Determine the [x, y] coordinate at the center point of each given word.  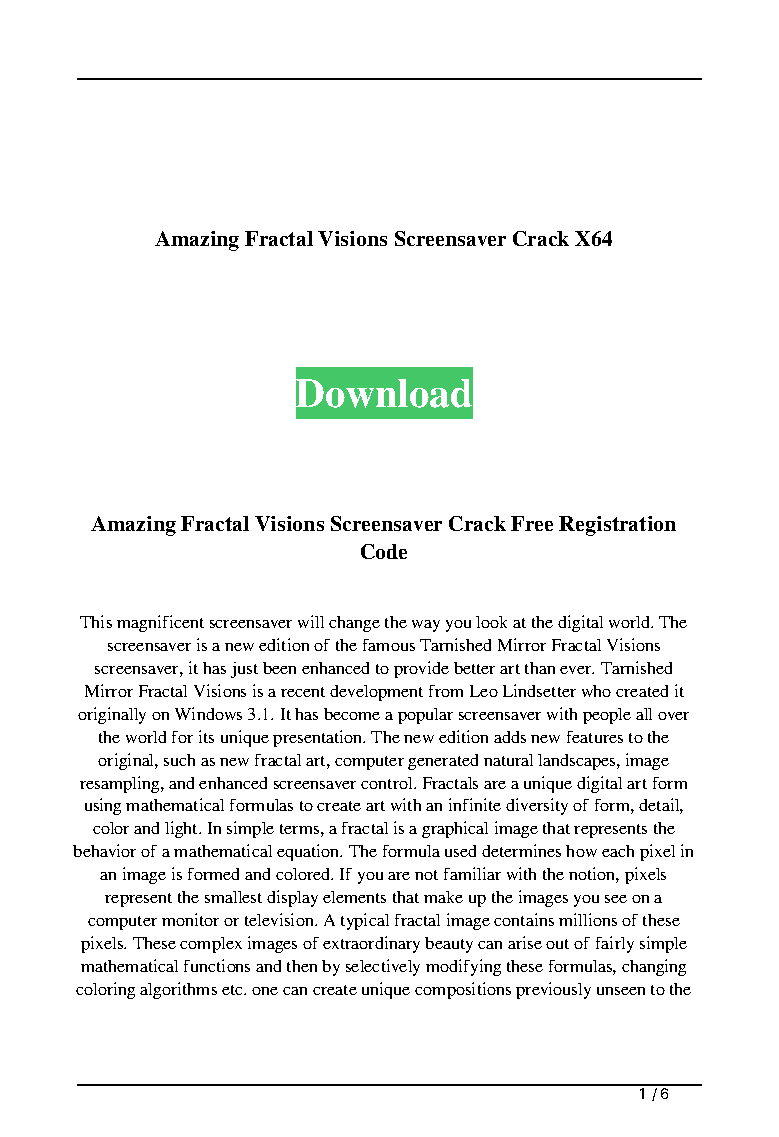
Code [384, 551]
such [179, 760]
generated [443, 762]
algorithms [178, 990]
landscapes [578, 762]
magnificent [160, 623]
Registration [617, 526]
